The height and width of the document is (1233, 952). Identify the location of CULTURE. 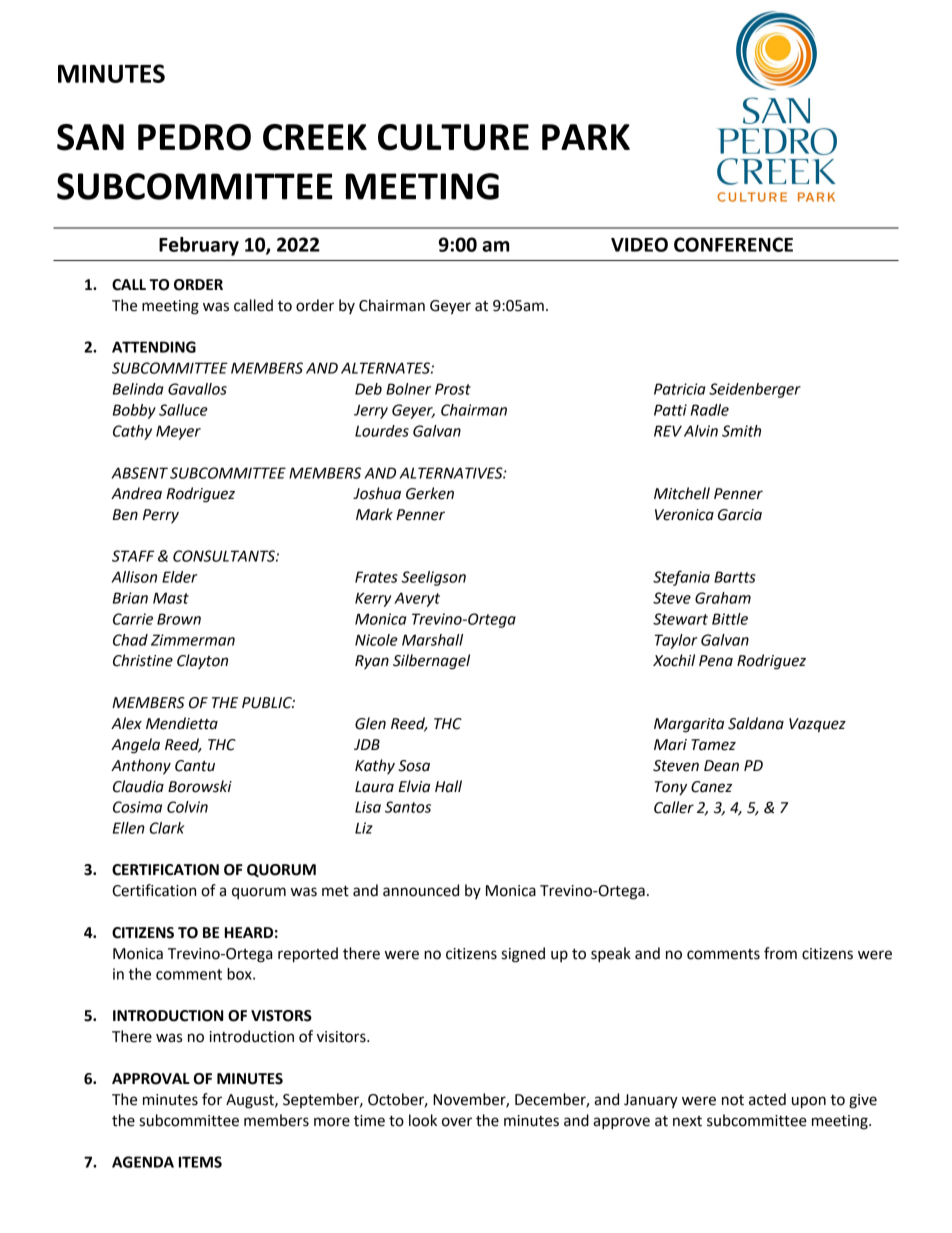
(453, 137).
